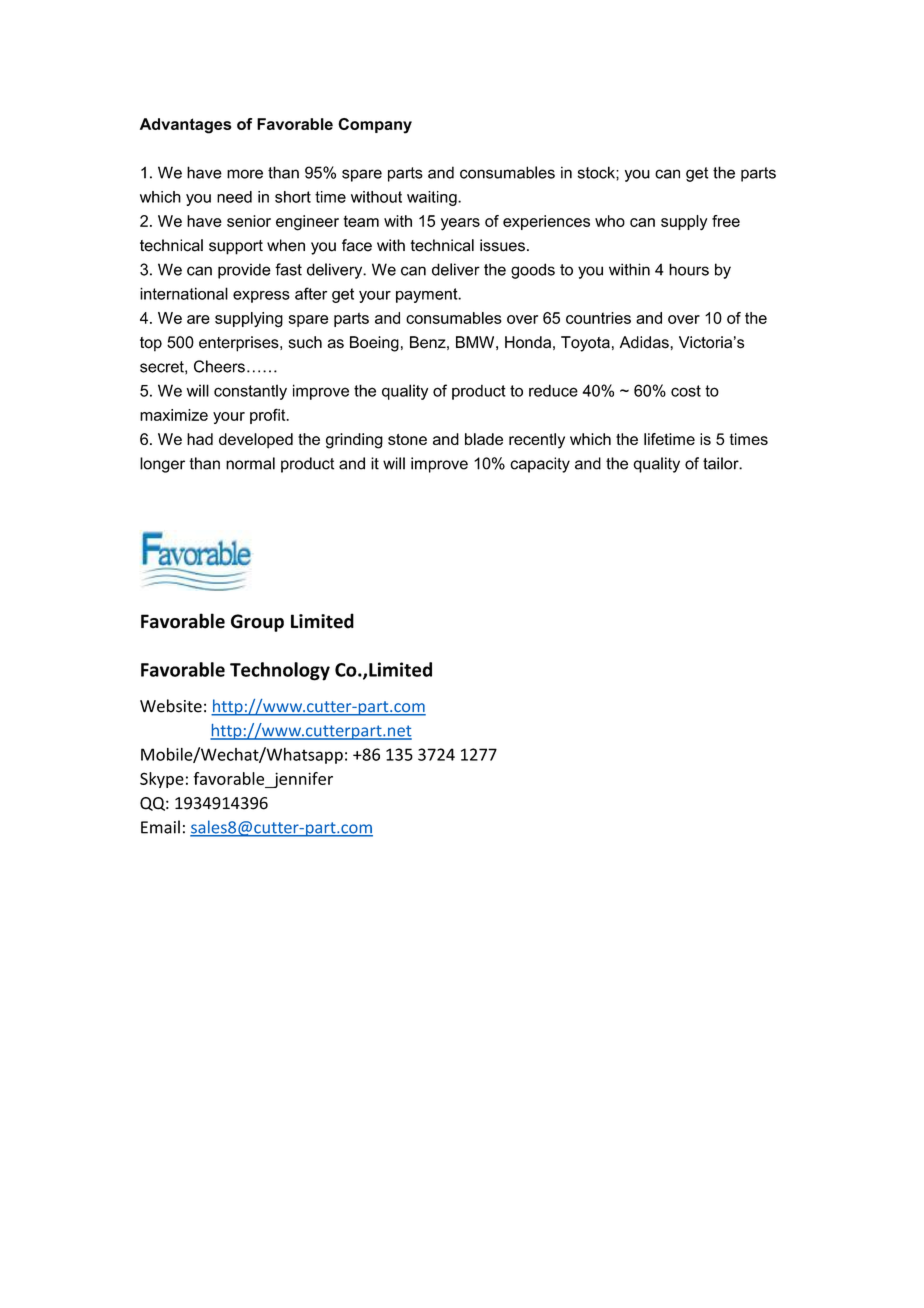 The width and height of the screenshot is (924, 1308). Describe the element at coordinates (280, 671) in the screenshot. I see `Technology` at that location.
